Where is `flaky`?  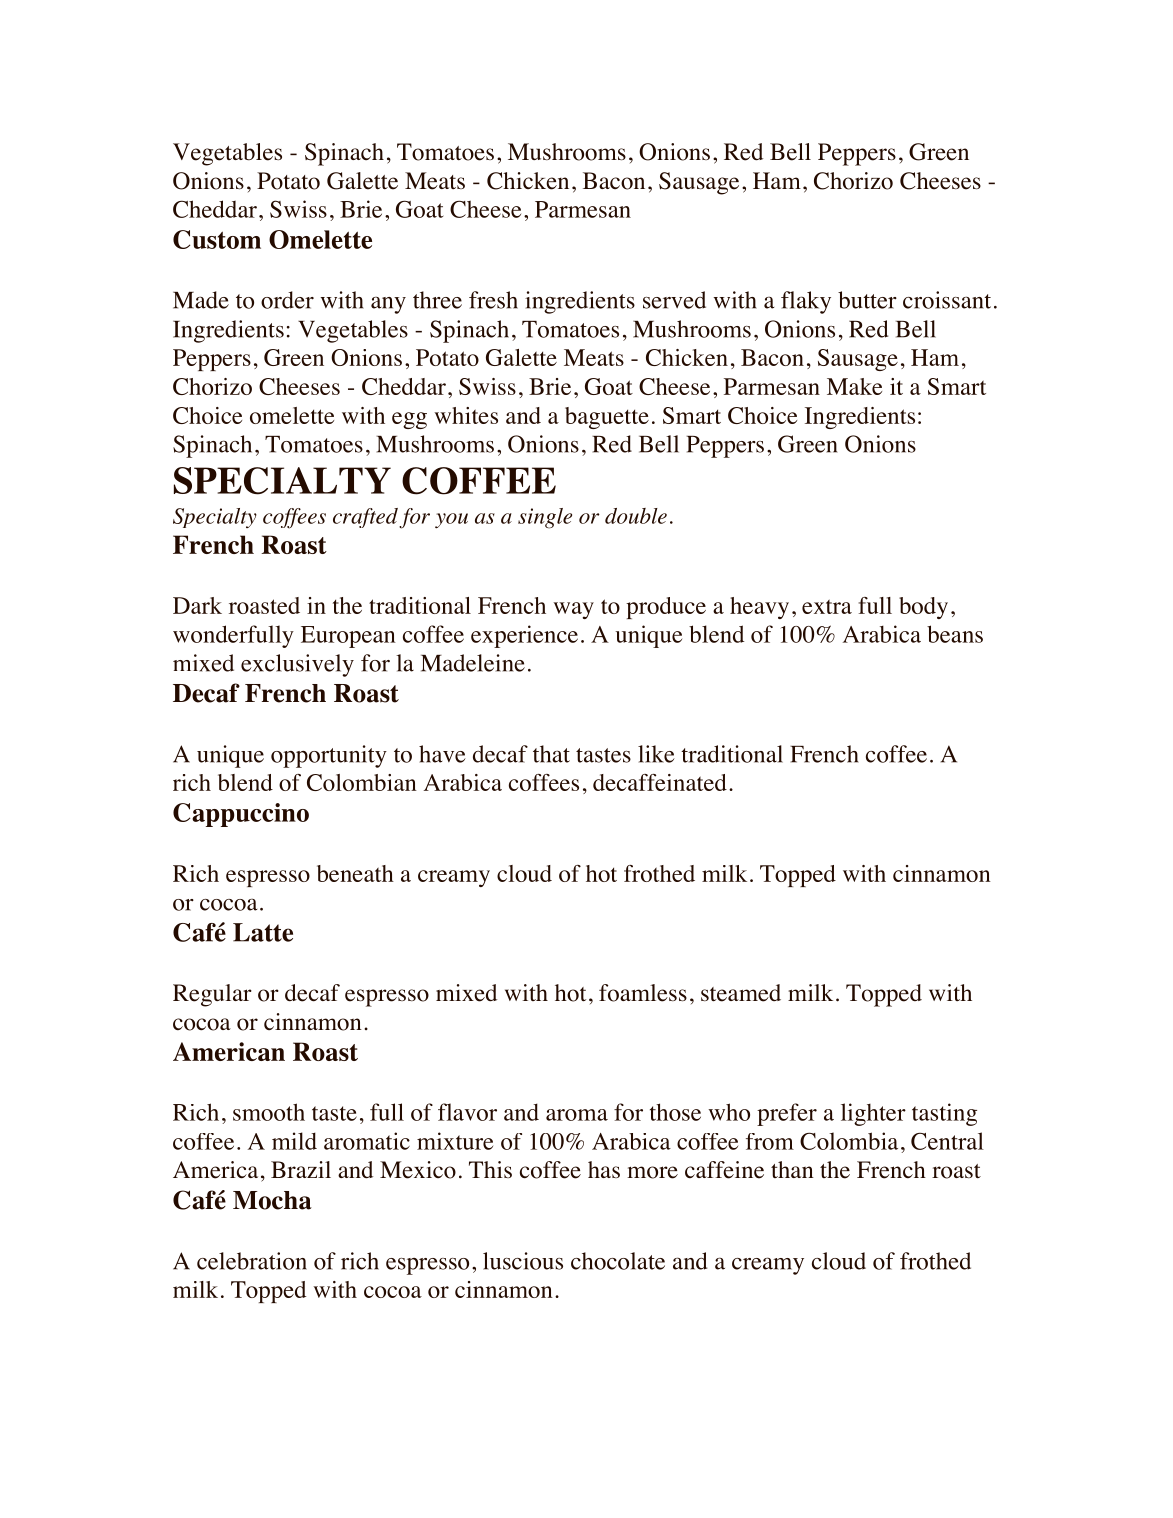 flaky is located at coordinates (806, 302).
